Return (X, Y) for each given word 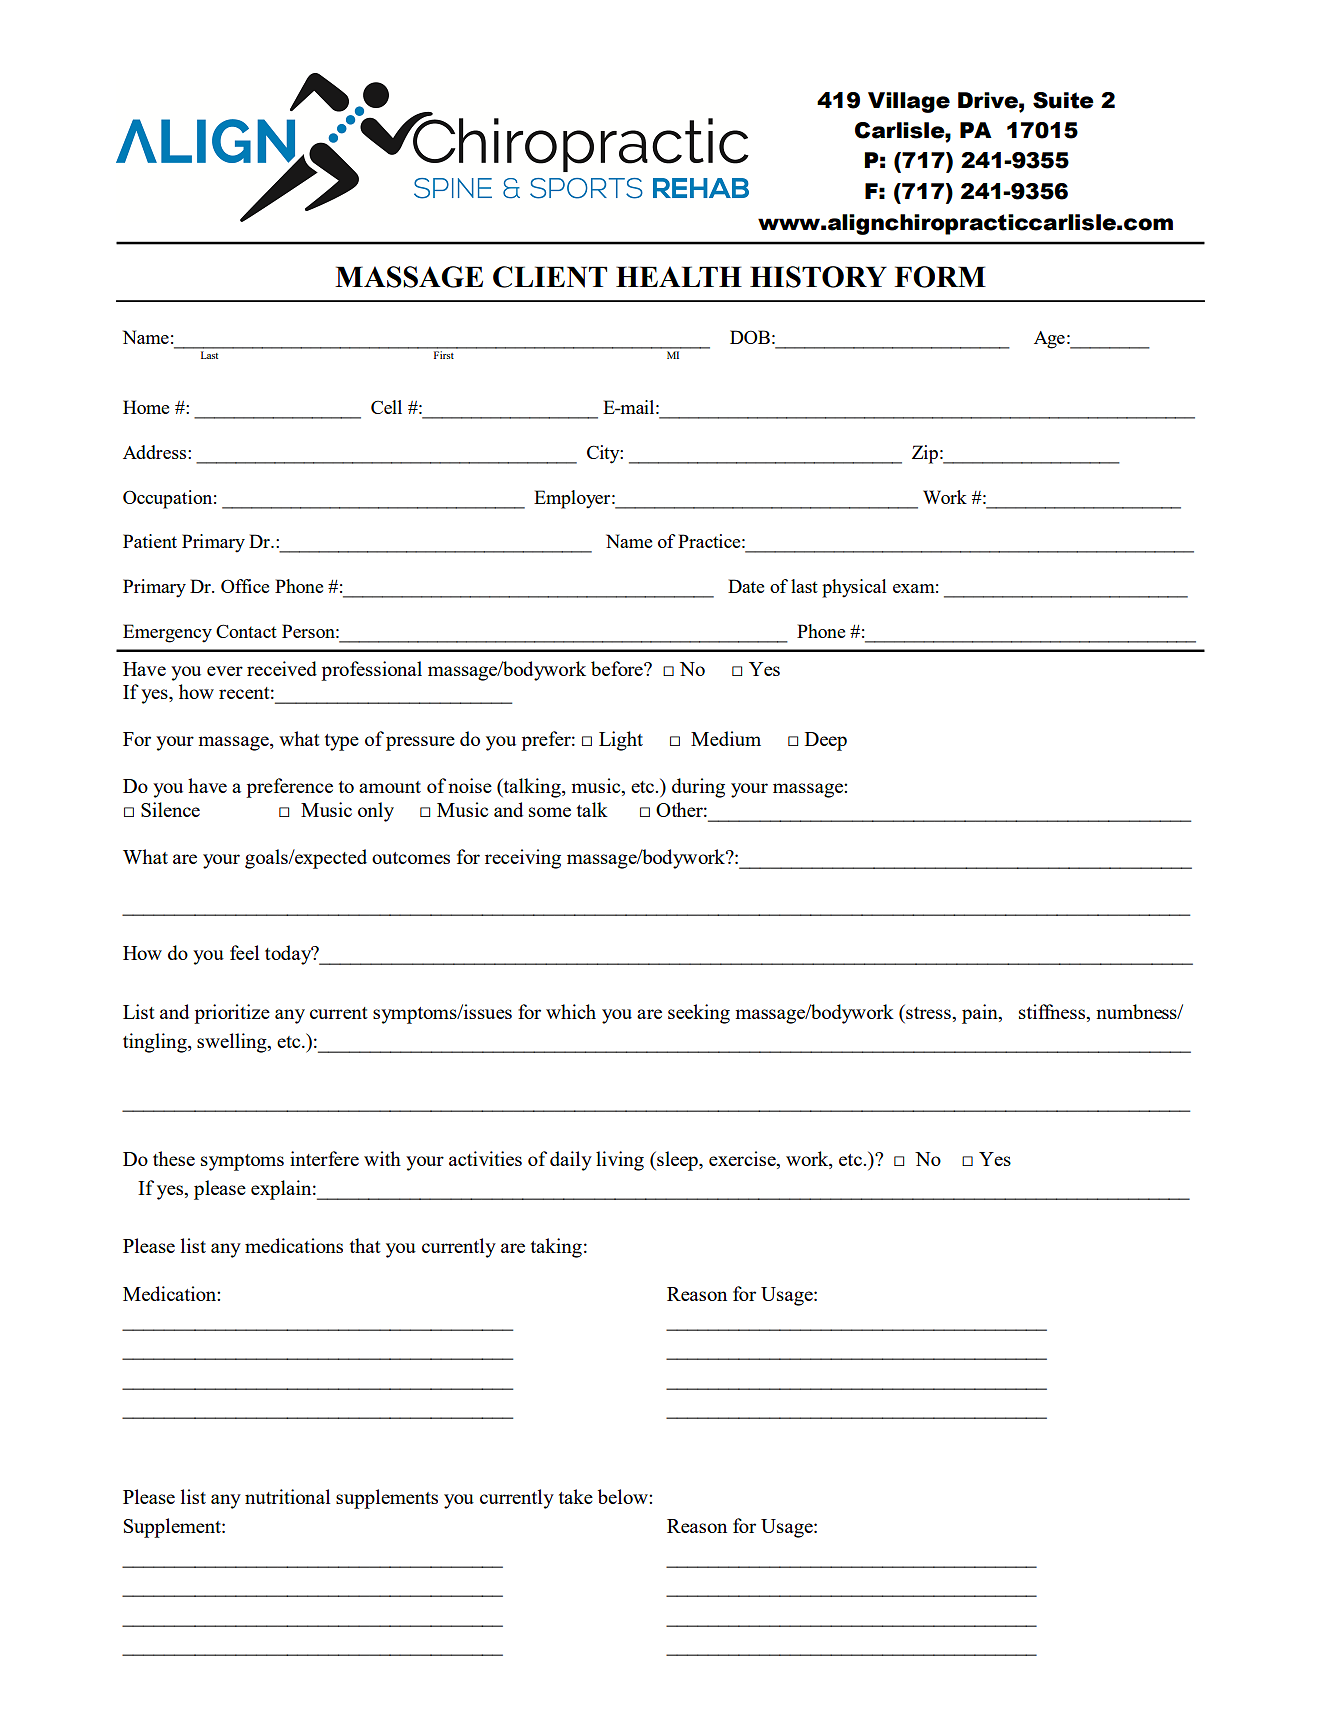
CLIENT (550, 277)
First (443, 353)
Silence (170, 809)
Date (746, 586)
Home (146, 407)
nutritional (287, 1496)
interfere (324, 1158)
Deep (826, 741)
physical (854, 588)
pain (981, 1014)
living (620, 1161)
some (550, 812)
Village (909, 102)
